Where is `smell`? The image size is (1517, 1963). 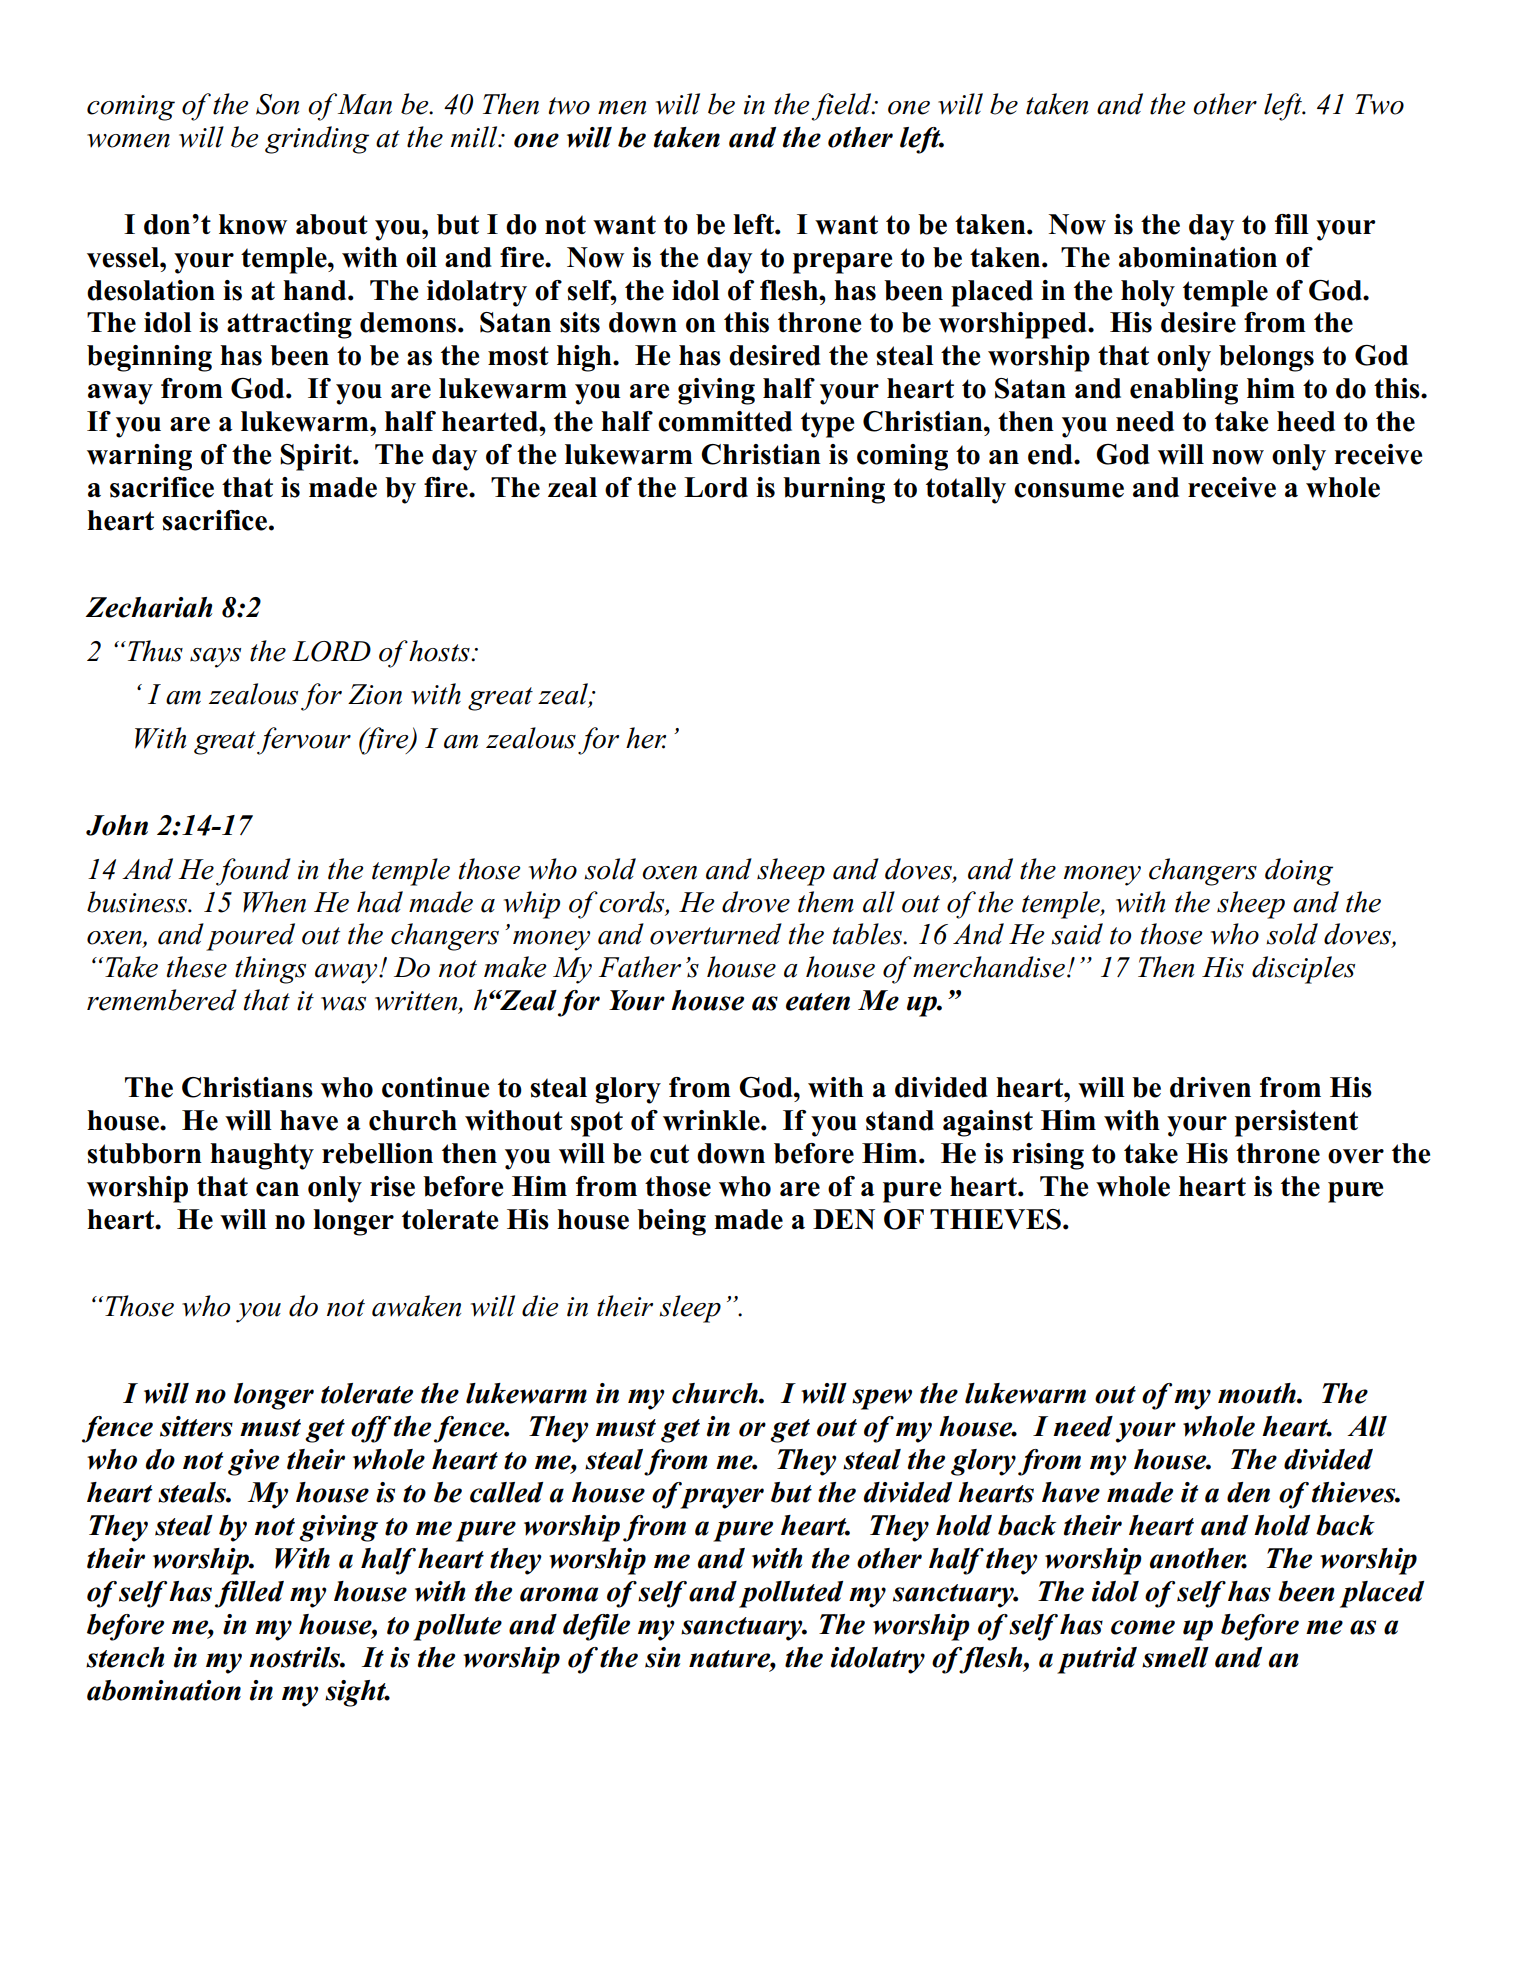 smell is located at coordinates (1175, 1657).
